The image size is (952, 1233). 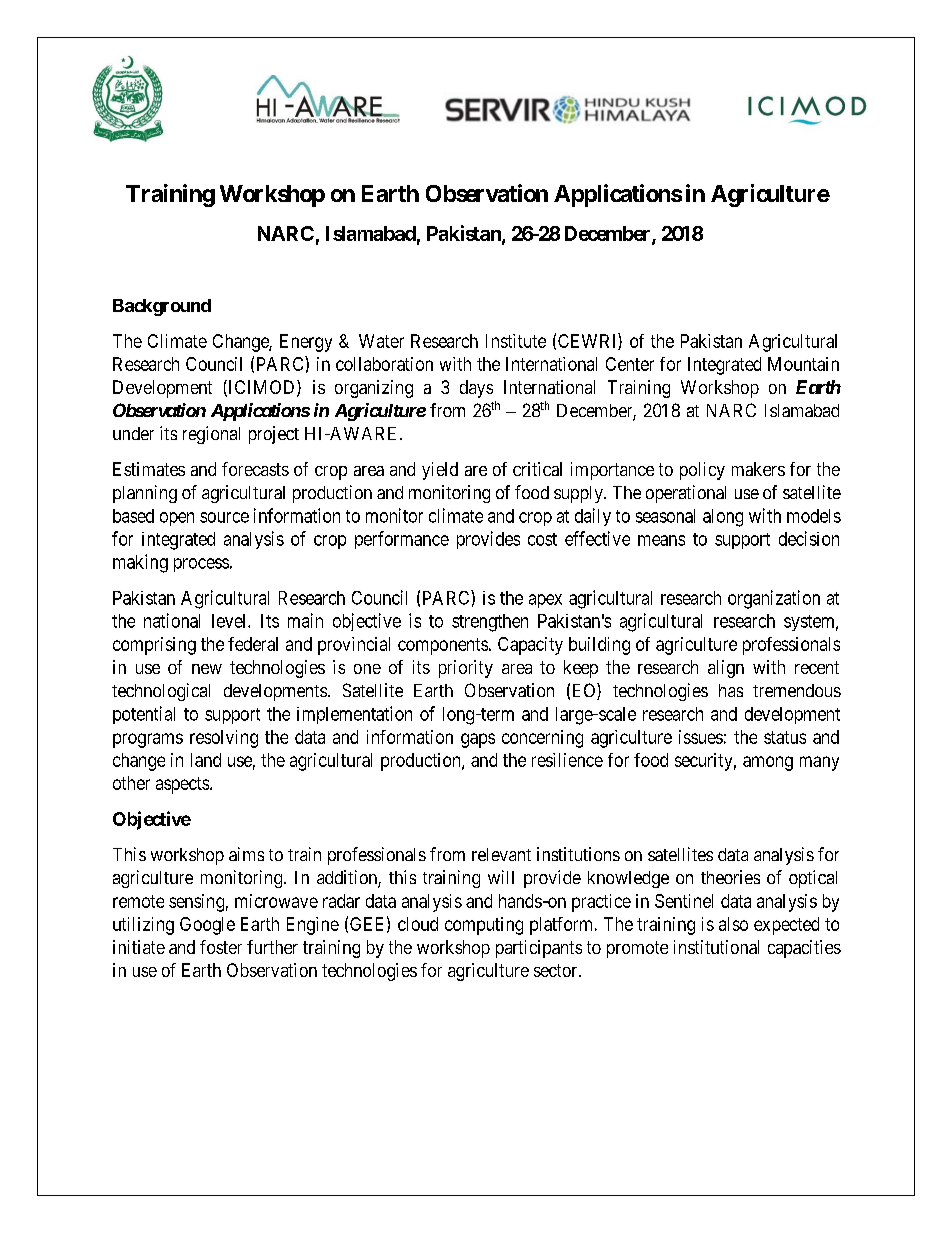 I want to click on cost, so click(x=542, y=539).
